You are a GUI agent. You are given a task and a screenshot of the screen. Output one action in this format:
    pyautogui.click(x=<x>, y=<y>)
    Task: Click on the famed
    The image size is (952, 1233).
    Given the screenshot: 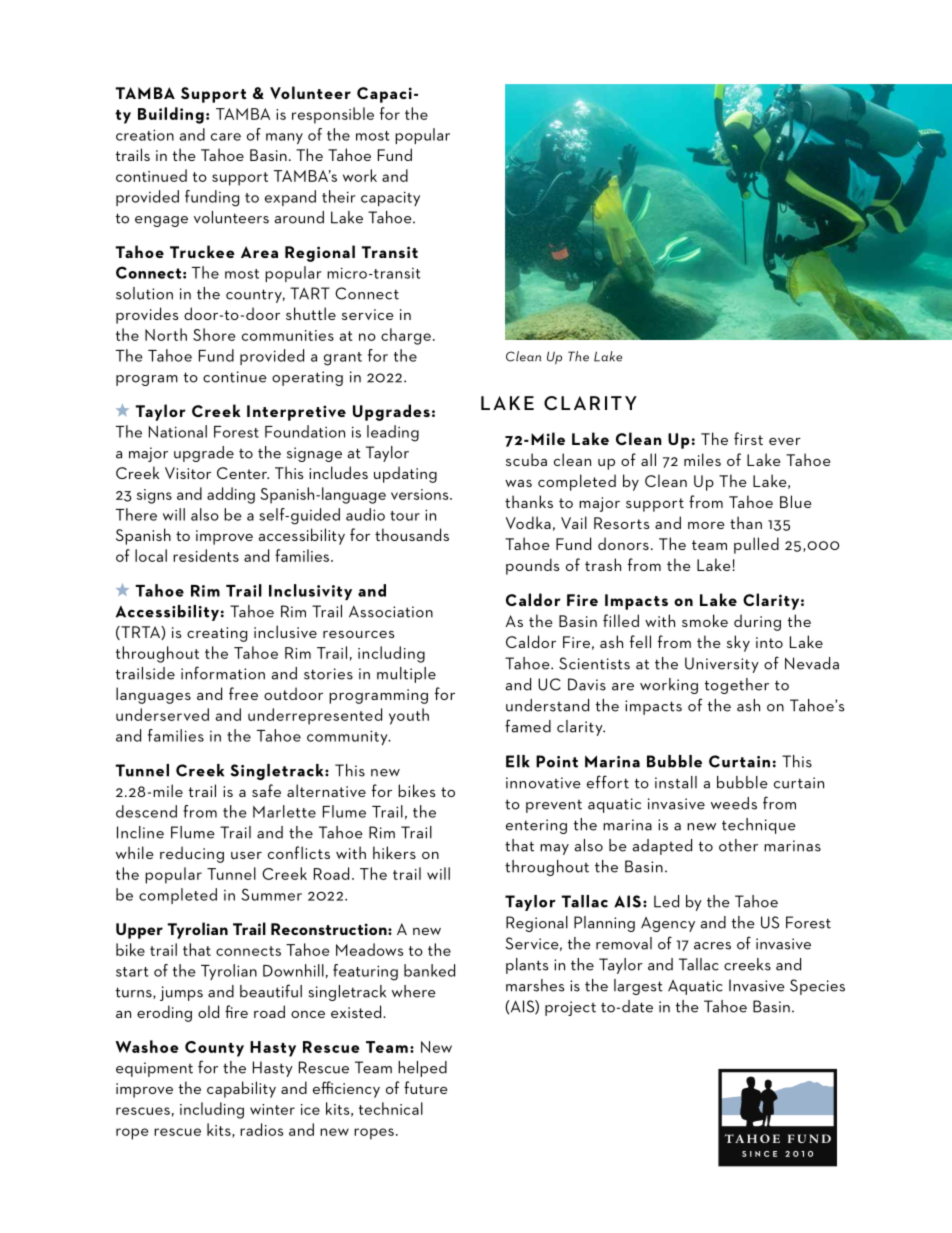 What is the action you would take?
    pyautogui.click(x=528, y=726)
